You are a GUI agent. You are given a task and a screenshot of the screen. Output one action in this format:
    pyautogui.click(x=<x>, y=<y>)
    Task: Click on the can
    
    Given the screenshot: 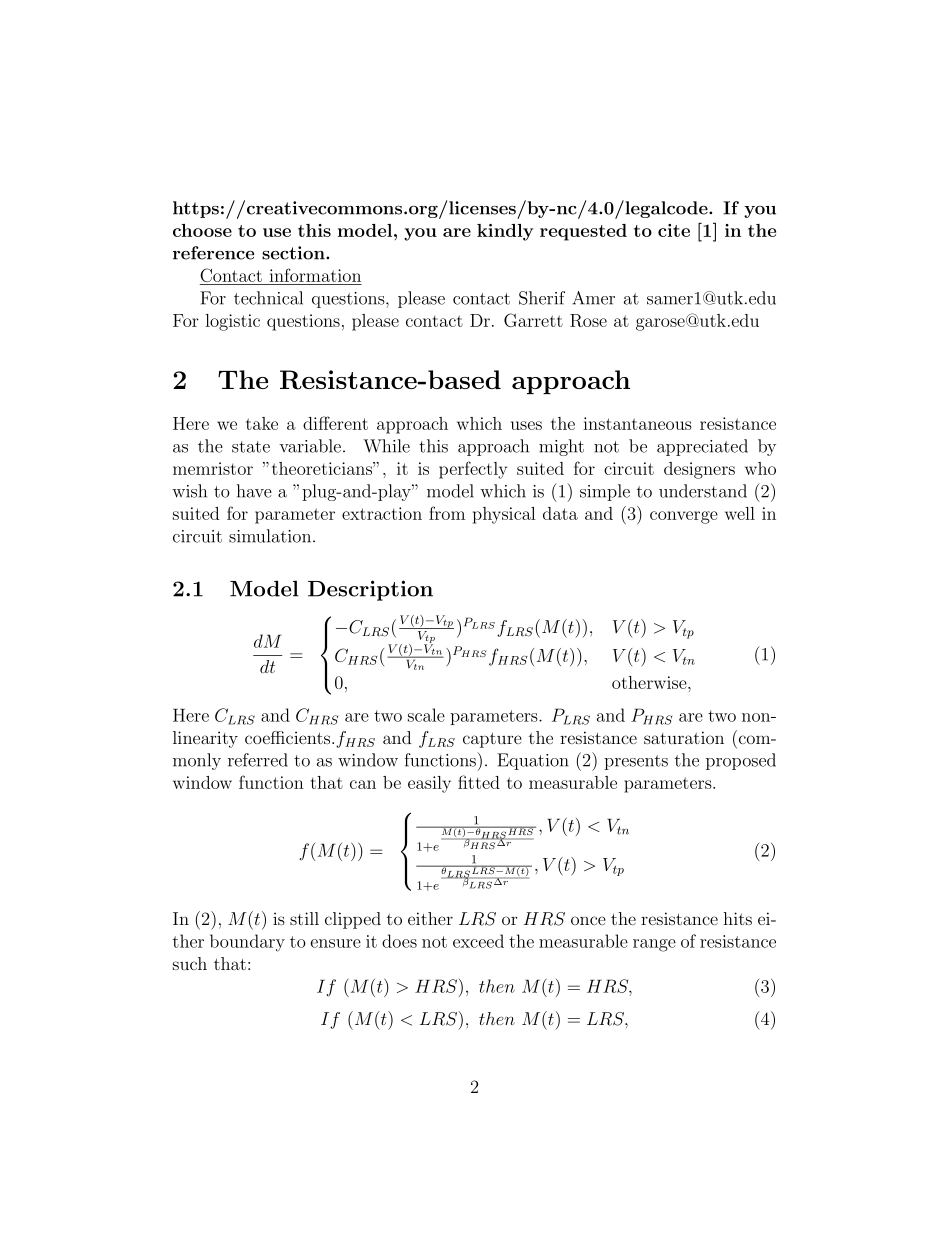 What is the action you would take?
    pyautogui.click(x=363, y=784)
